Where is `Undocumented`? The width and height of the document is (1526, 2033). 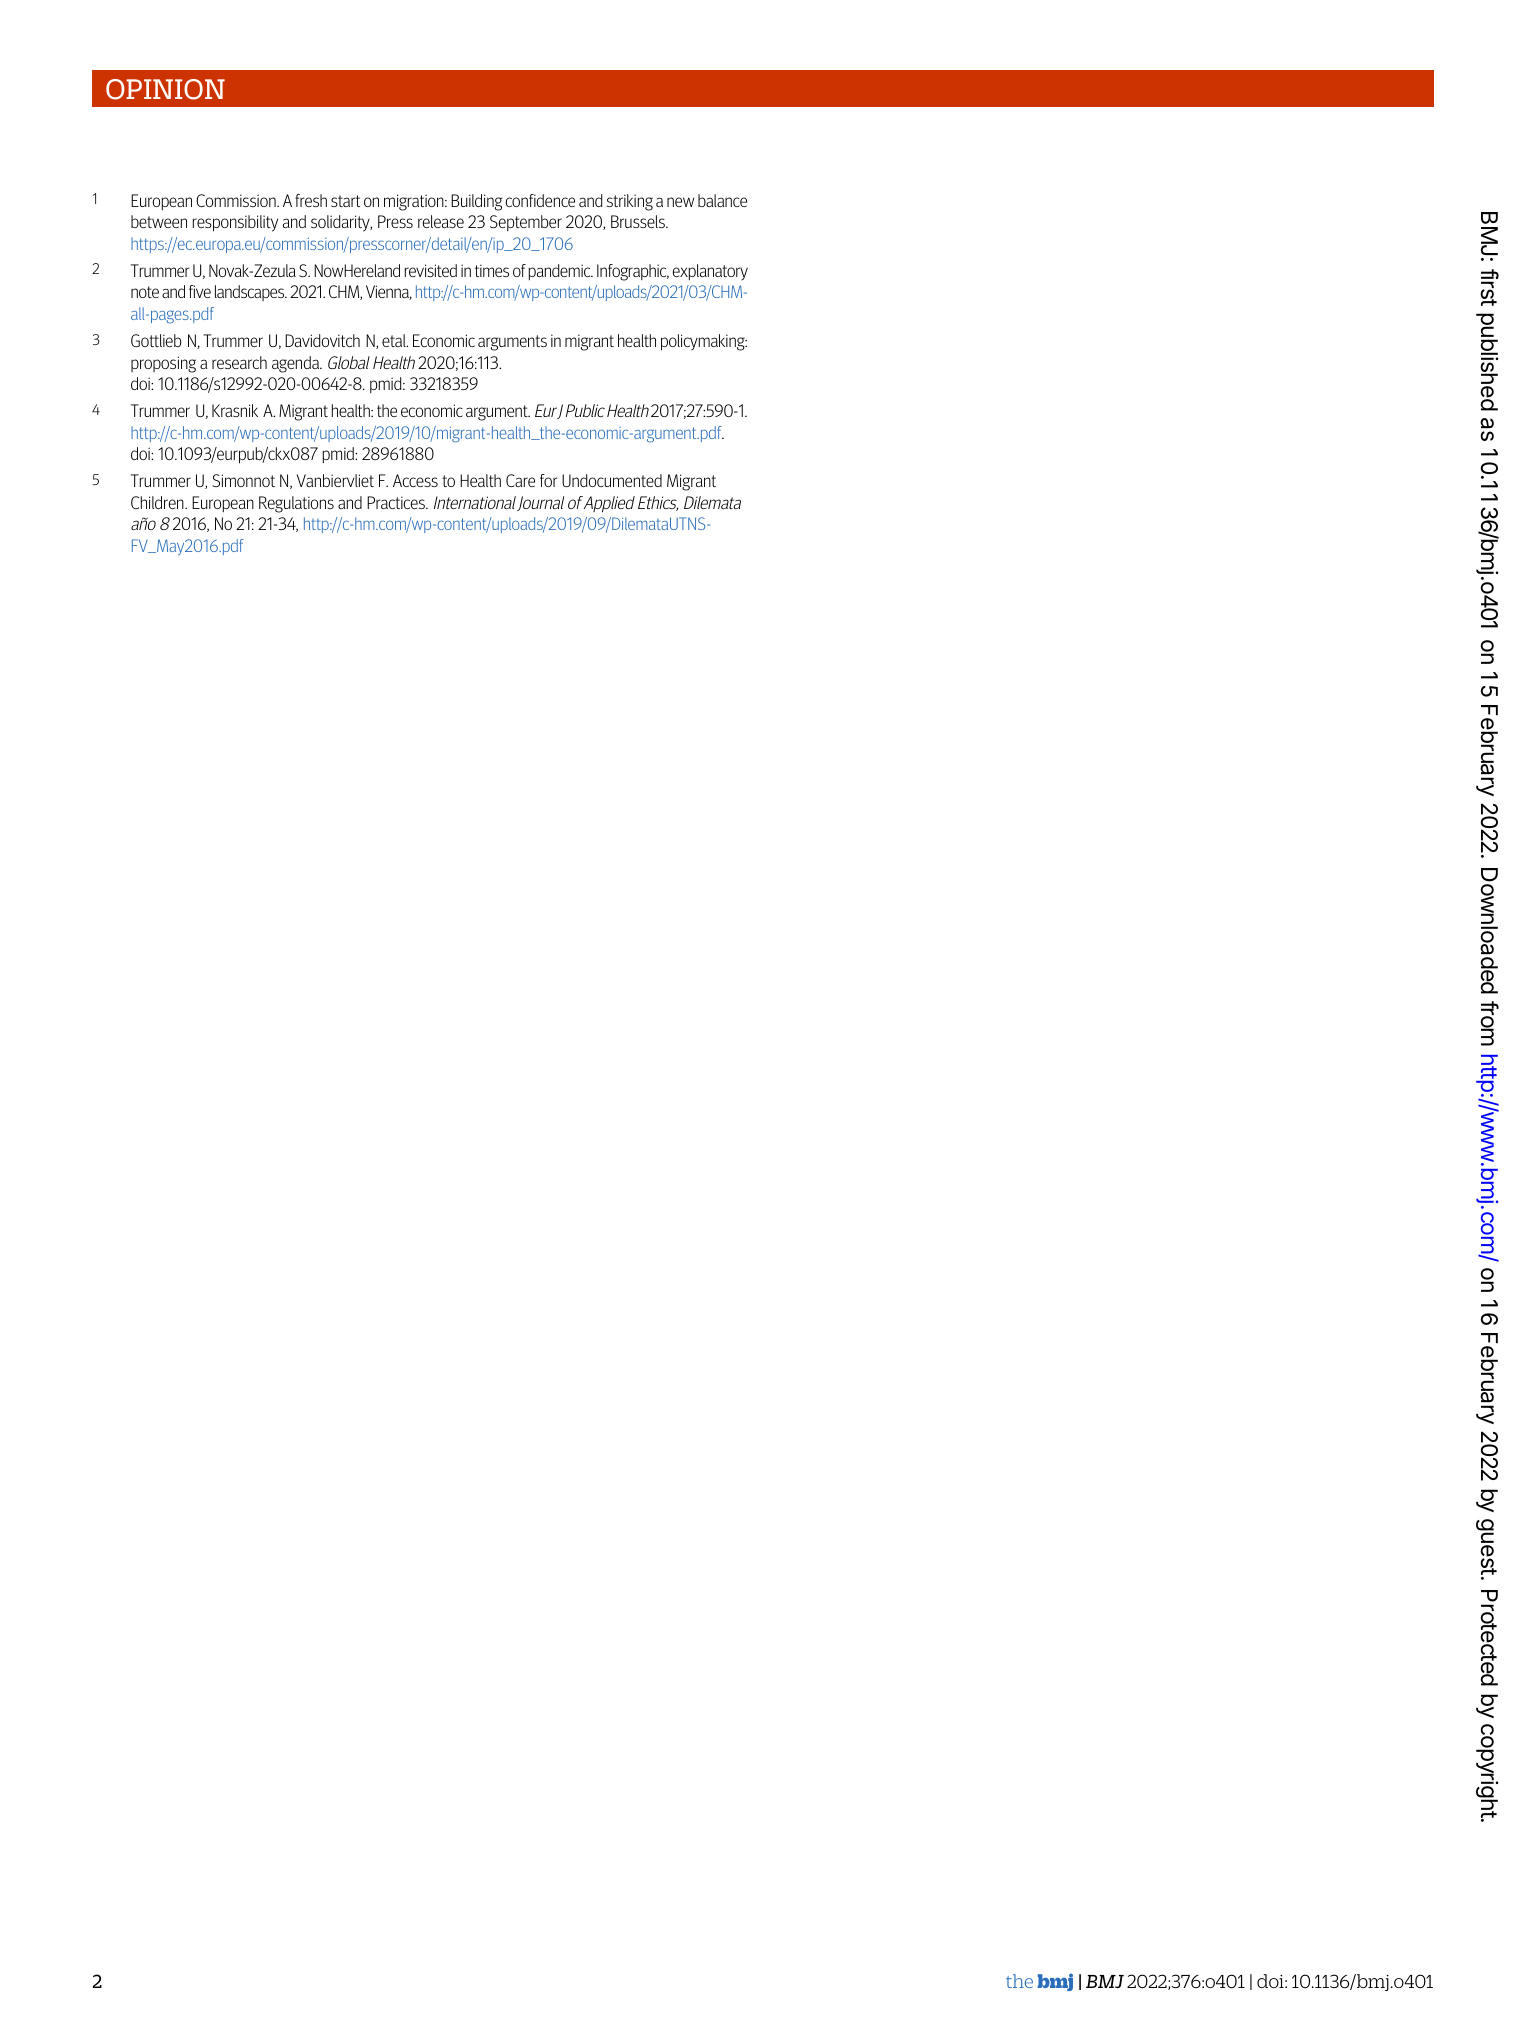 Undocumented is located at coordinates (612, 480).
